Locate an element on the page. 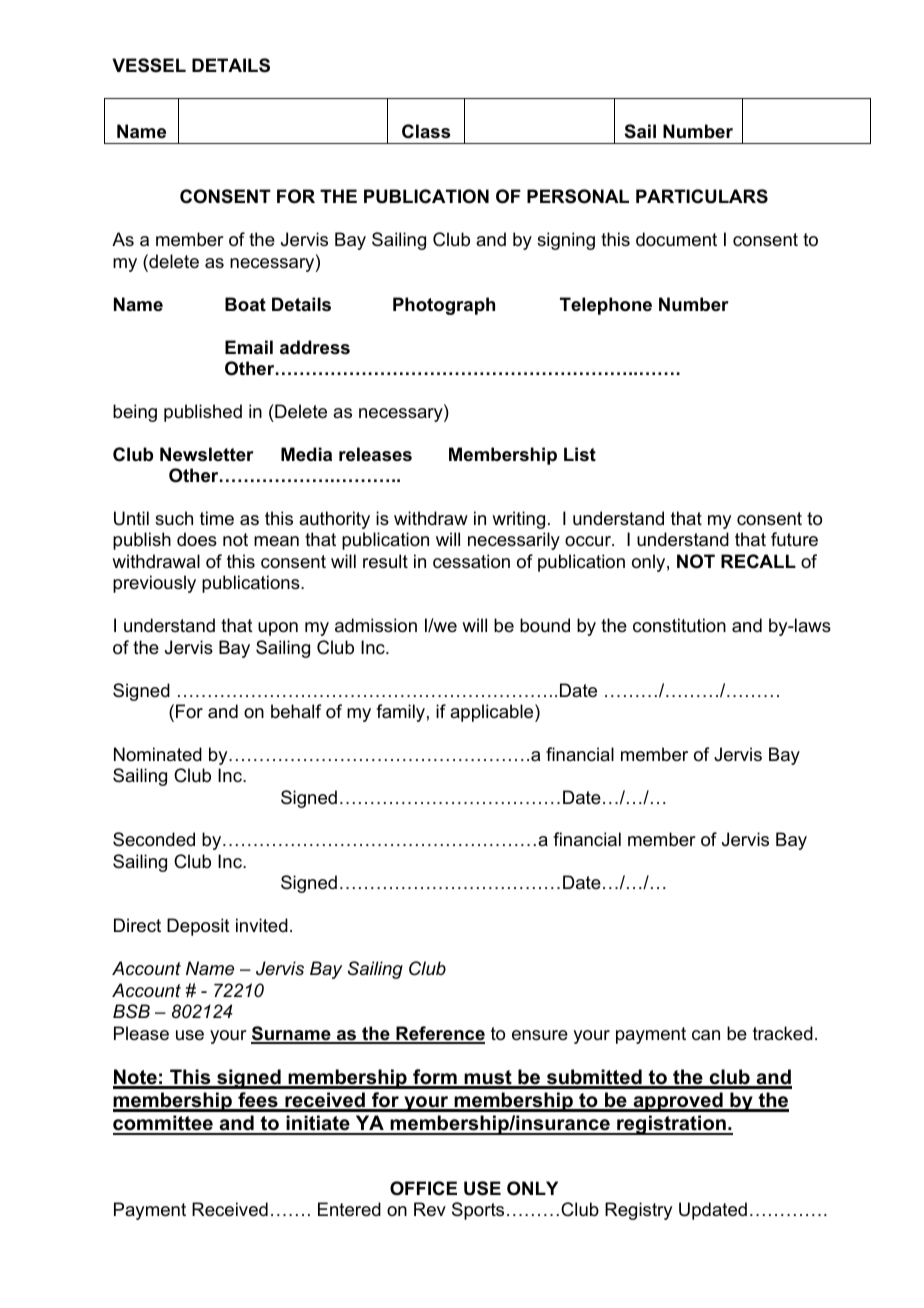  constitution is located at coordinates (679, 625).
